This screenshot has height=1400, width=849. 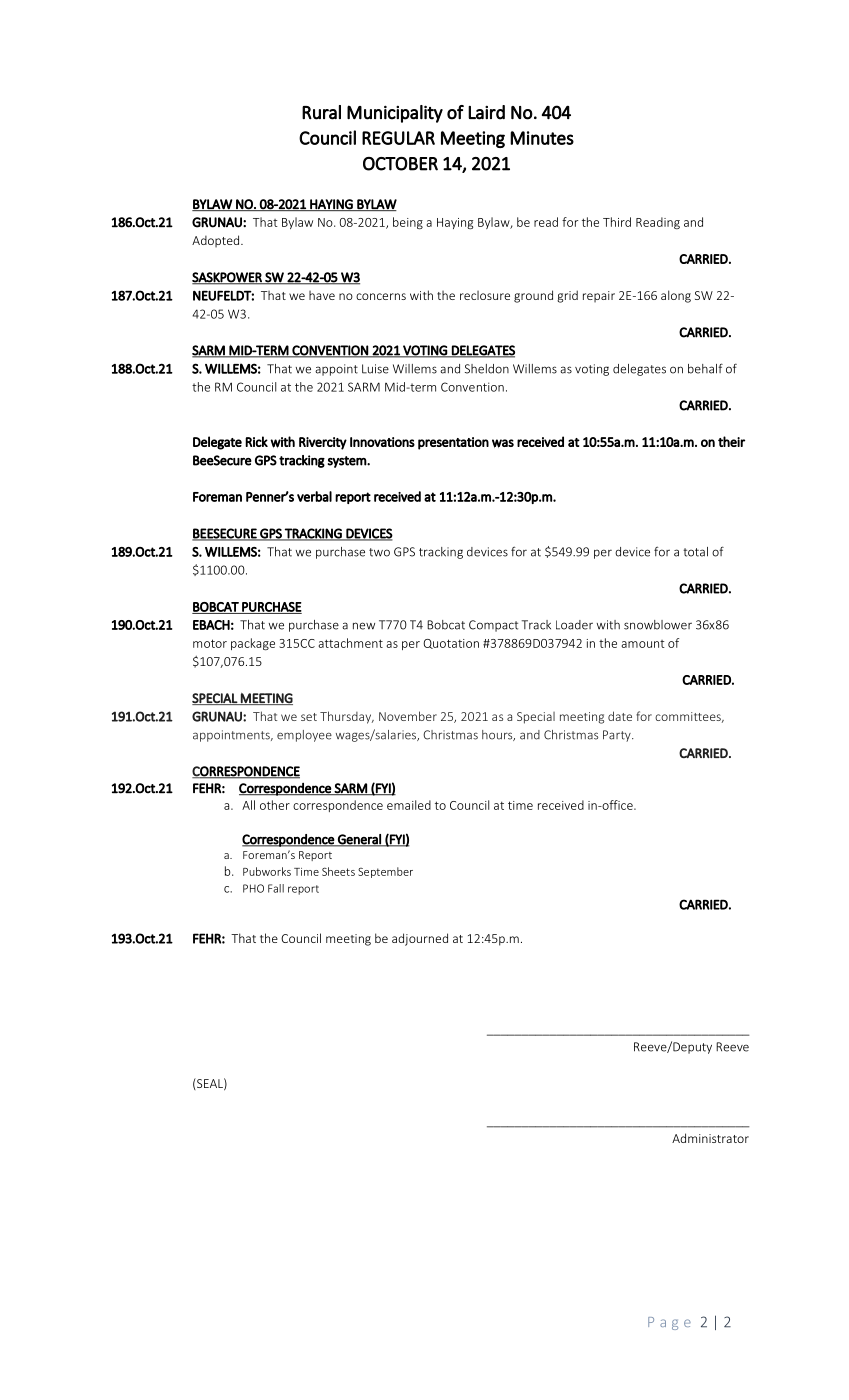 What do you see at coordinates (493, 626) in the screenshot?
I see `Compact` at bounding box center [493, 626].
